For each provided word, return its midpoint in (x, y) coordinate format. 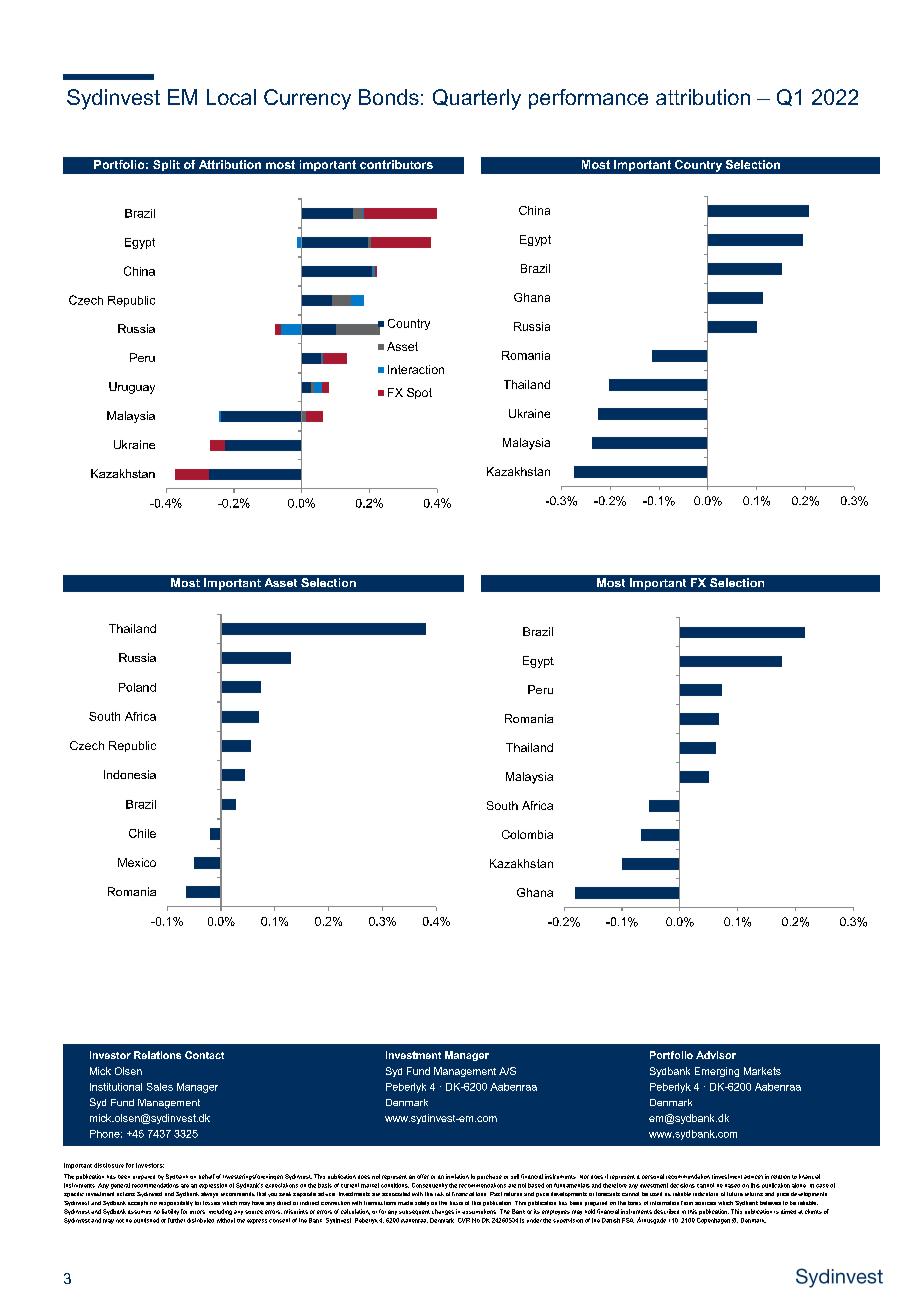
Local (231, 97)
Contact (204, 1055)
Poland (137, 687)
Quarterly (477, 99)
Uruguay (132, 388)
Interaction (416, 369)
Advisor (716, 1055)
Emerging (717, 1072)
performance (588, 99)
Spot (419, 393)
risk (439, 1194)
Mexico (137, 862)
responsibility (176, 1203)
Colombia (527, 834)
